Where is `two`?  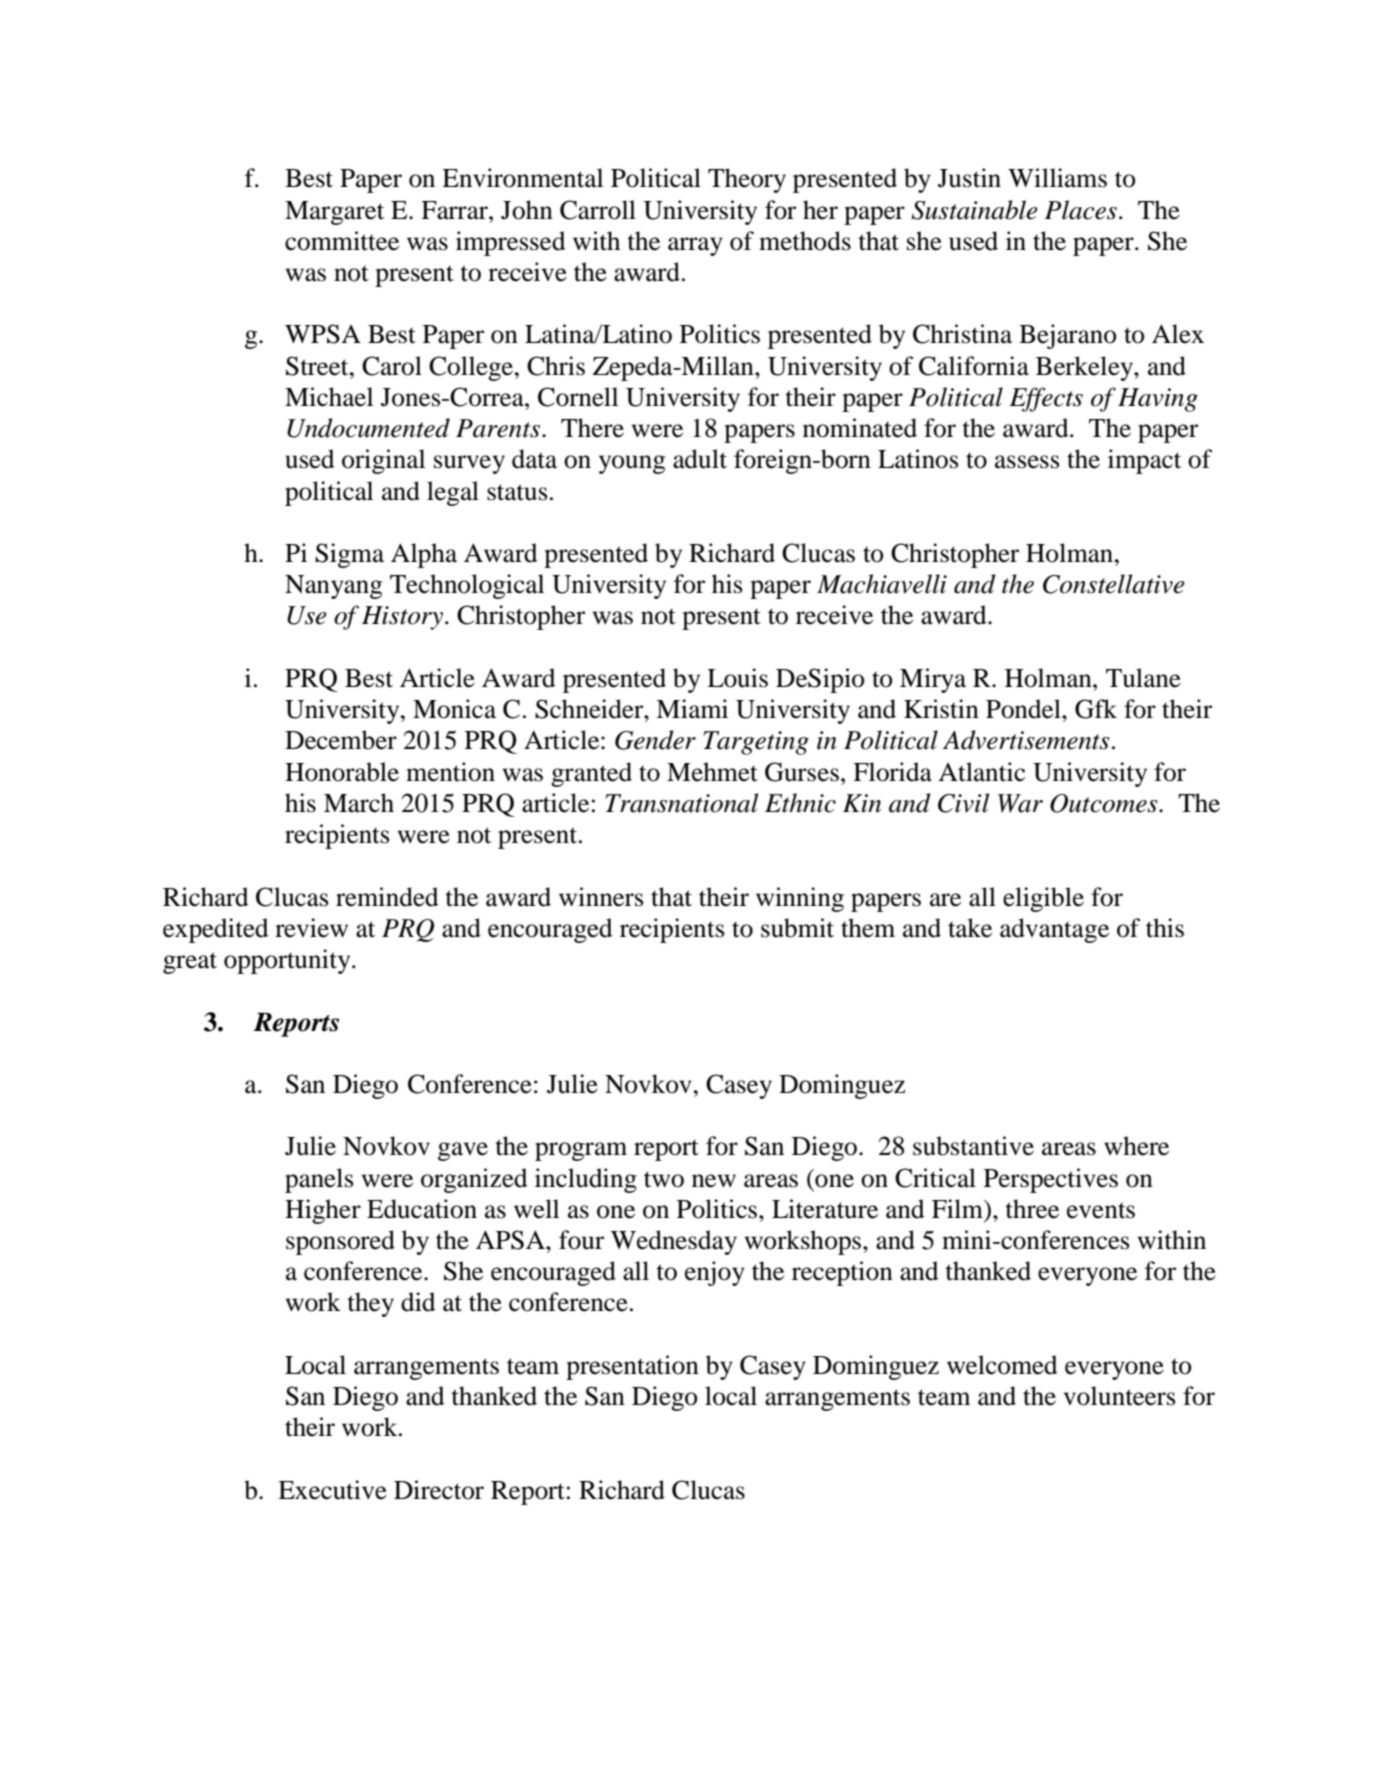
two is located at coordinates (664, 1179).
